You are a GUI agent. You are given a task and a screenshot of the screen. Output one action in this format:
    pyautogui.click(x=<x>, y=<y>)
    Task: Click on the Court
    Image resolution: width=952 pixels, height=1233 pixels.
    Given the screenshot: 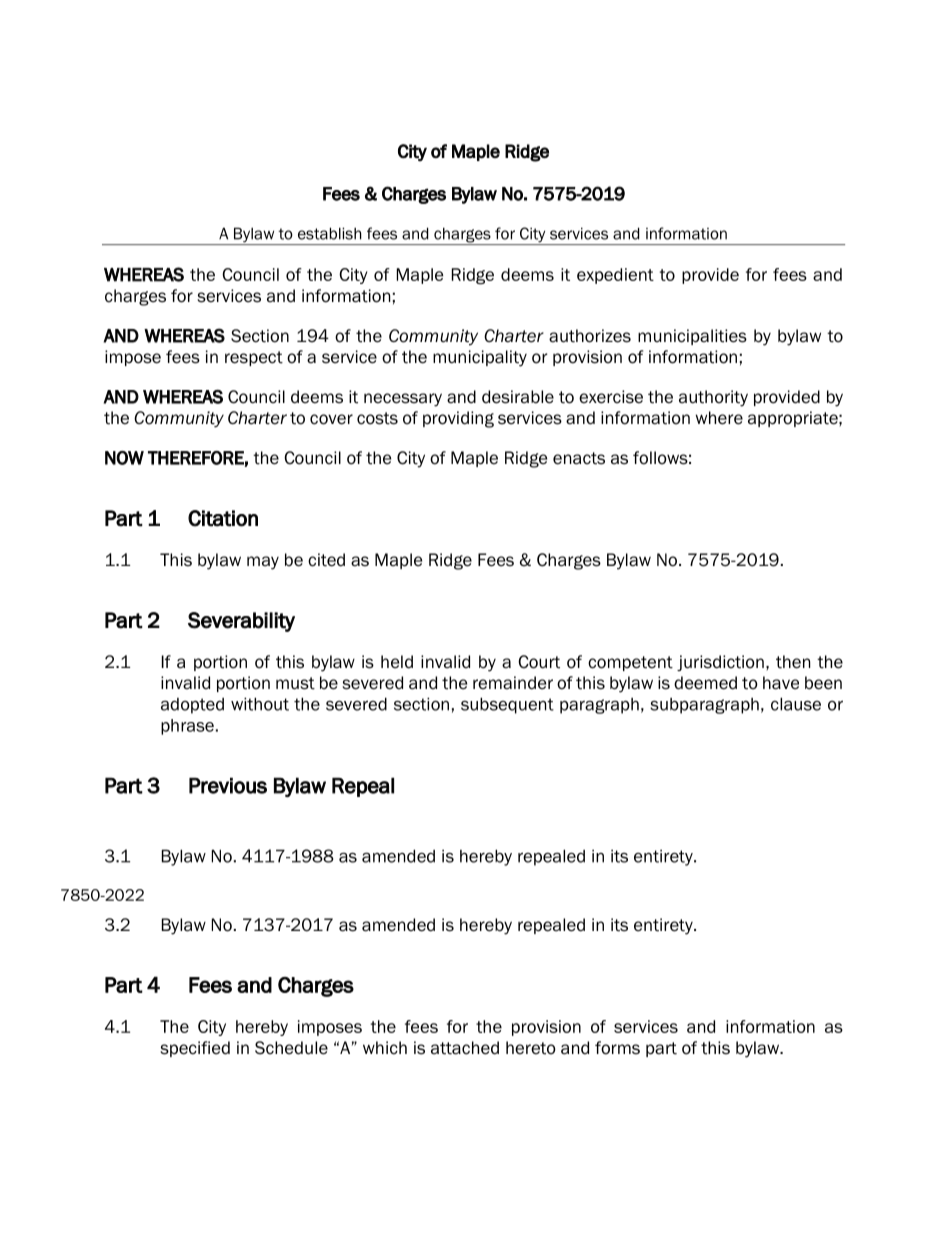 What is the action you would take?
    pyautogui.click(x=539, y=662)
